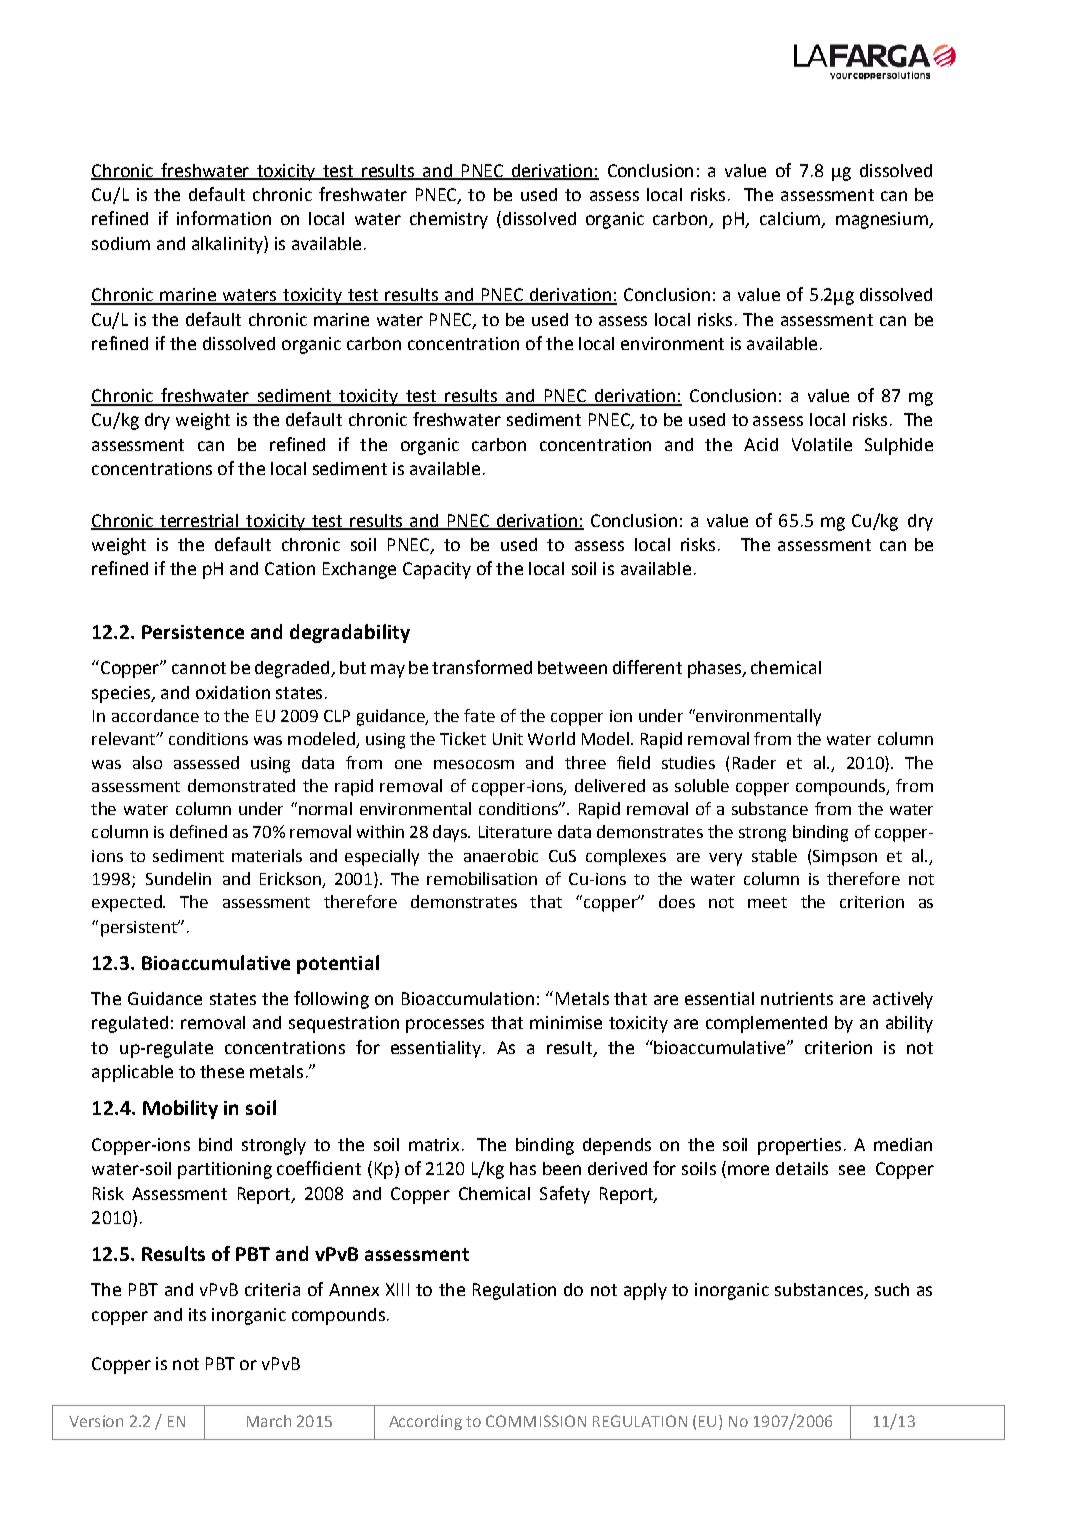  What do you see at coordinates (269, 1421) in the screenshot?
I see `March` at bounding box center [269, 1421].
